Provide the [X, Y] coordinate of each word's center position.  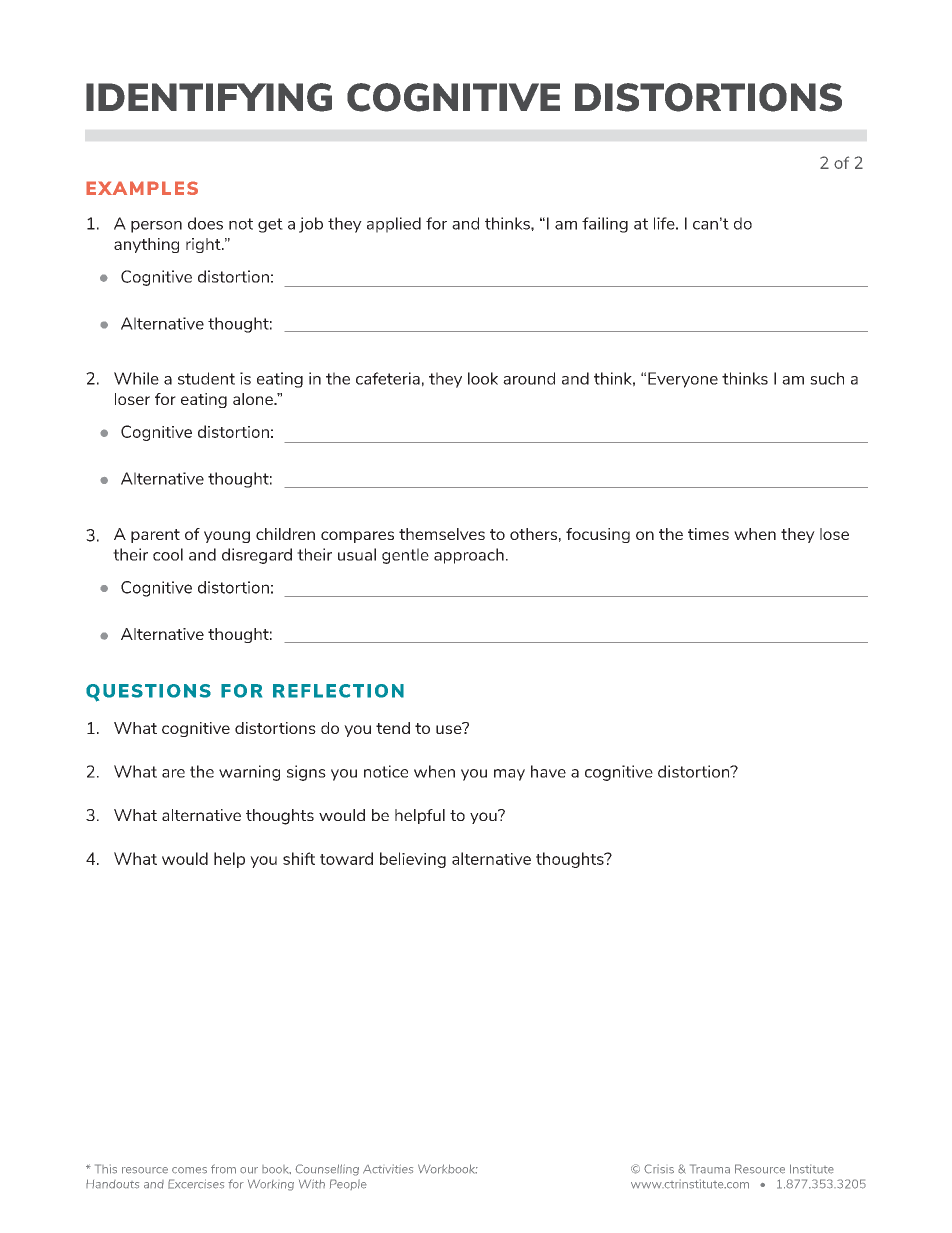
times [708, 534]
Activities [388, 1169]
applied [394, 225]
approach [469, 556]
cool [168, 554]
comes [189, 1170]
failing [605, 225]
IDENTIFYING [209, 97]
